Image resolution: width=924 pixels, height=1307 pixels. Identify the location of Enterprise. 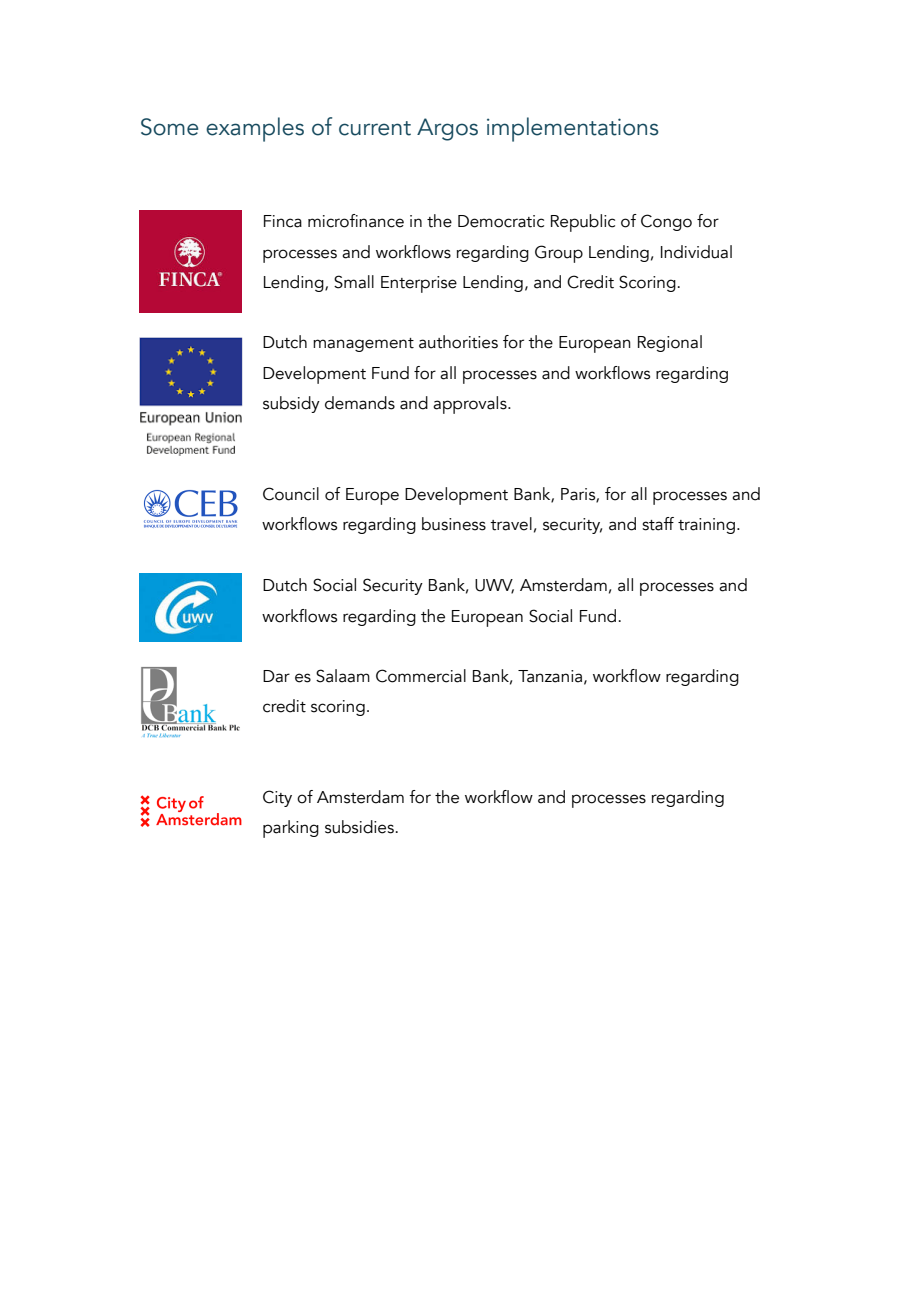
(419, 284).
